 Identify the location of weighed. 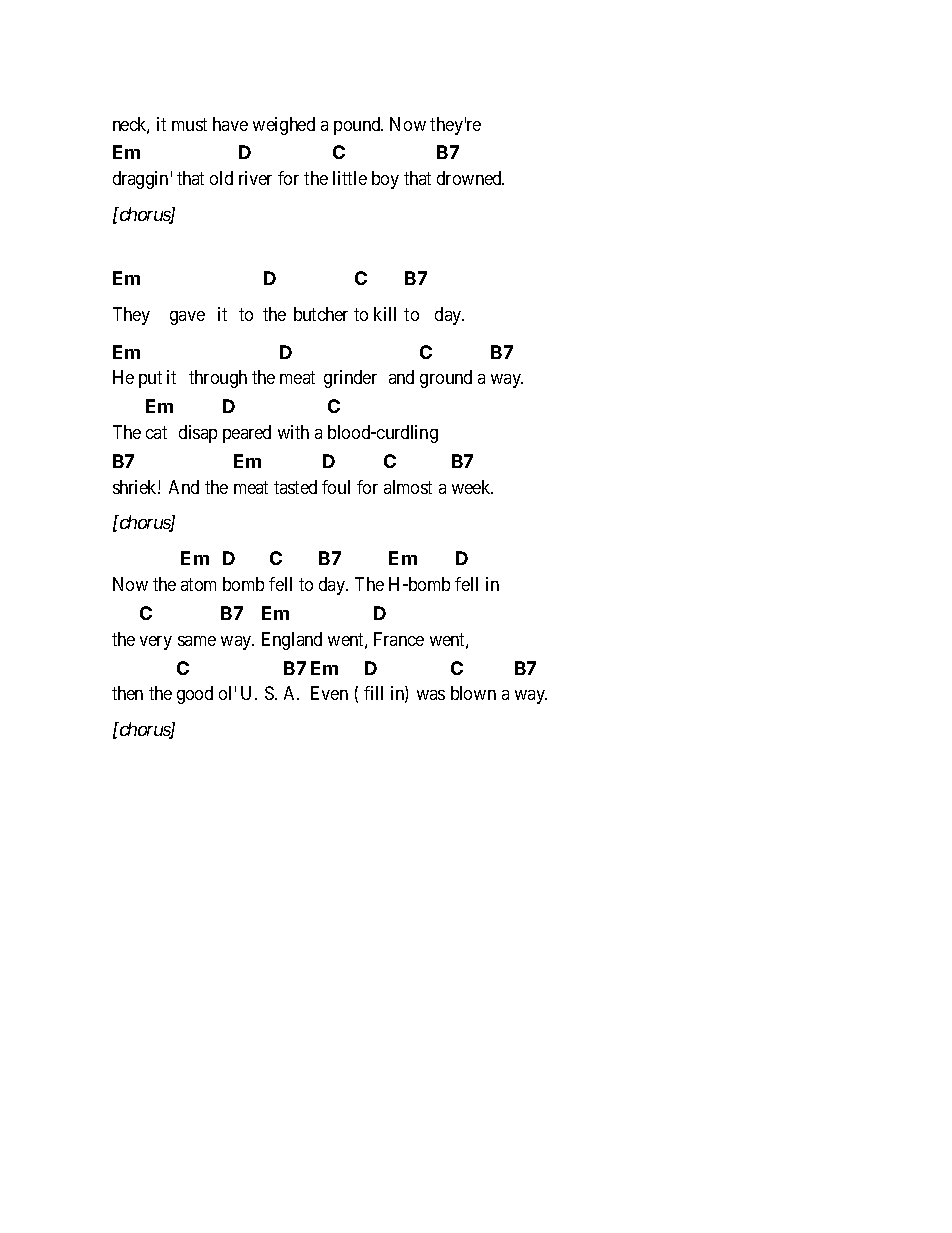
(284, 126).
